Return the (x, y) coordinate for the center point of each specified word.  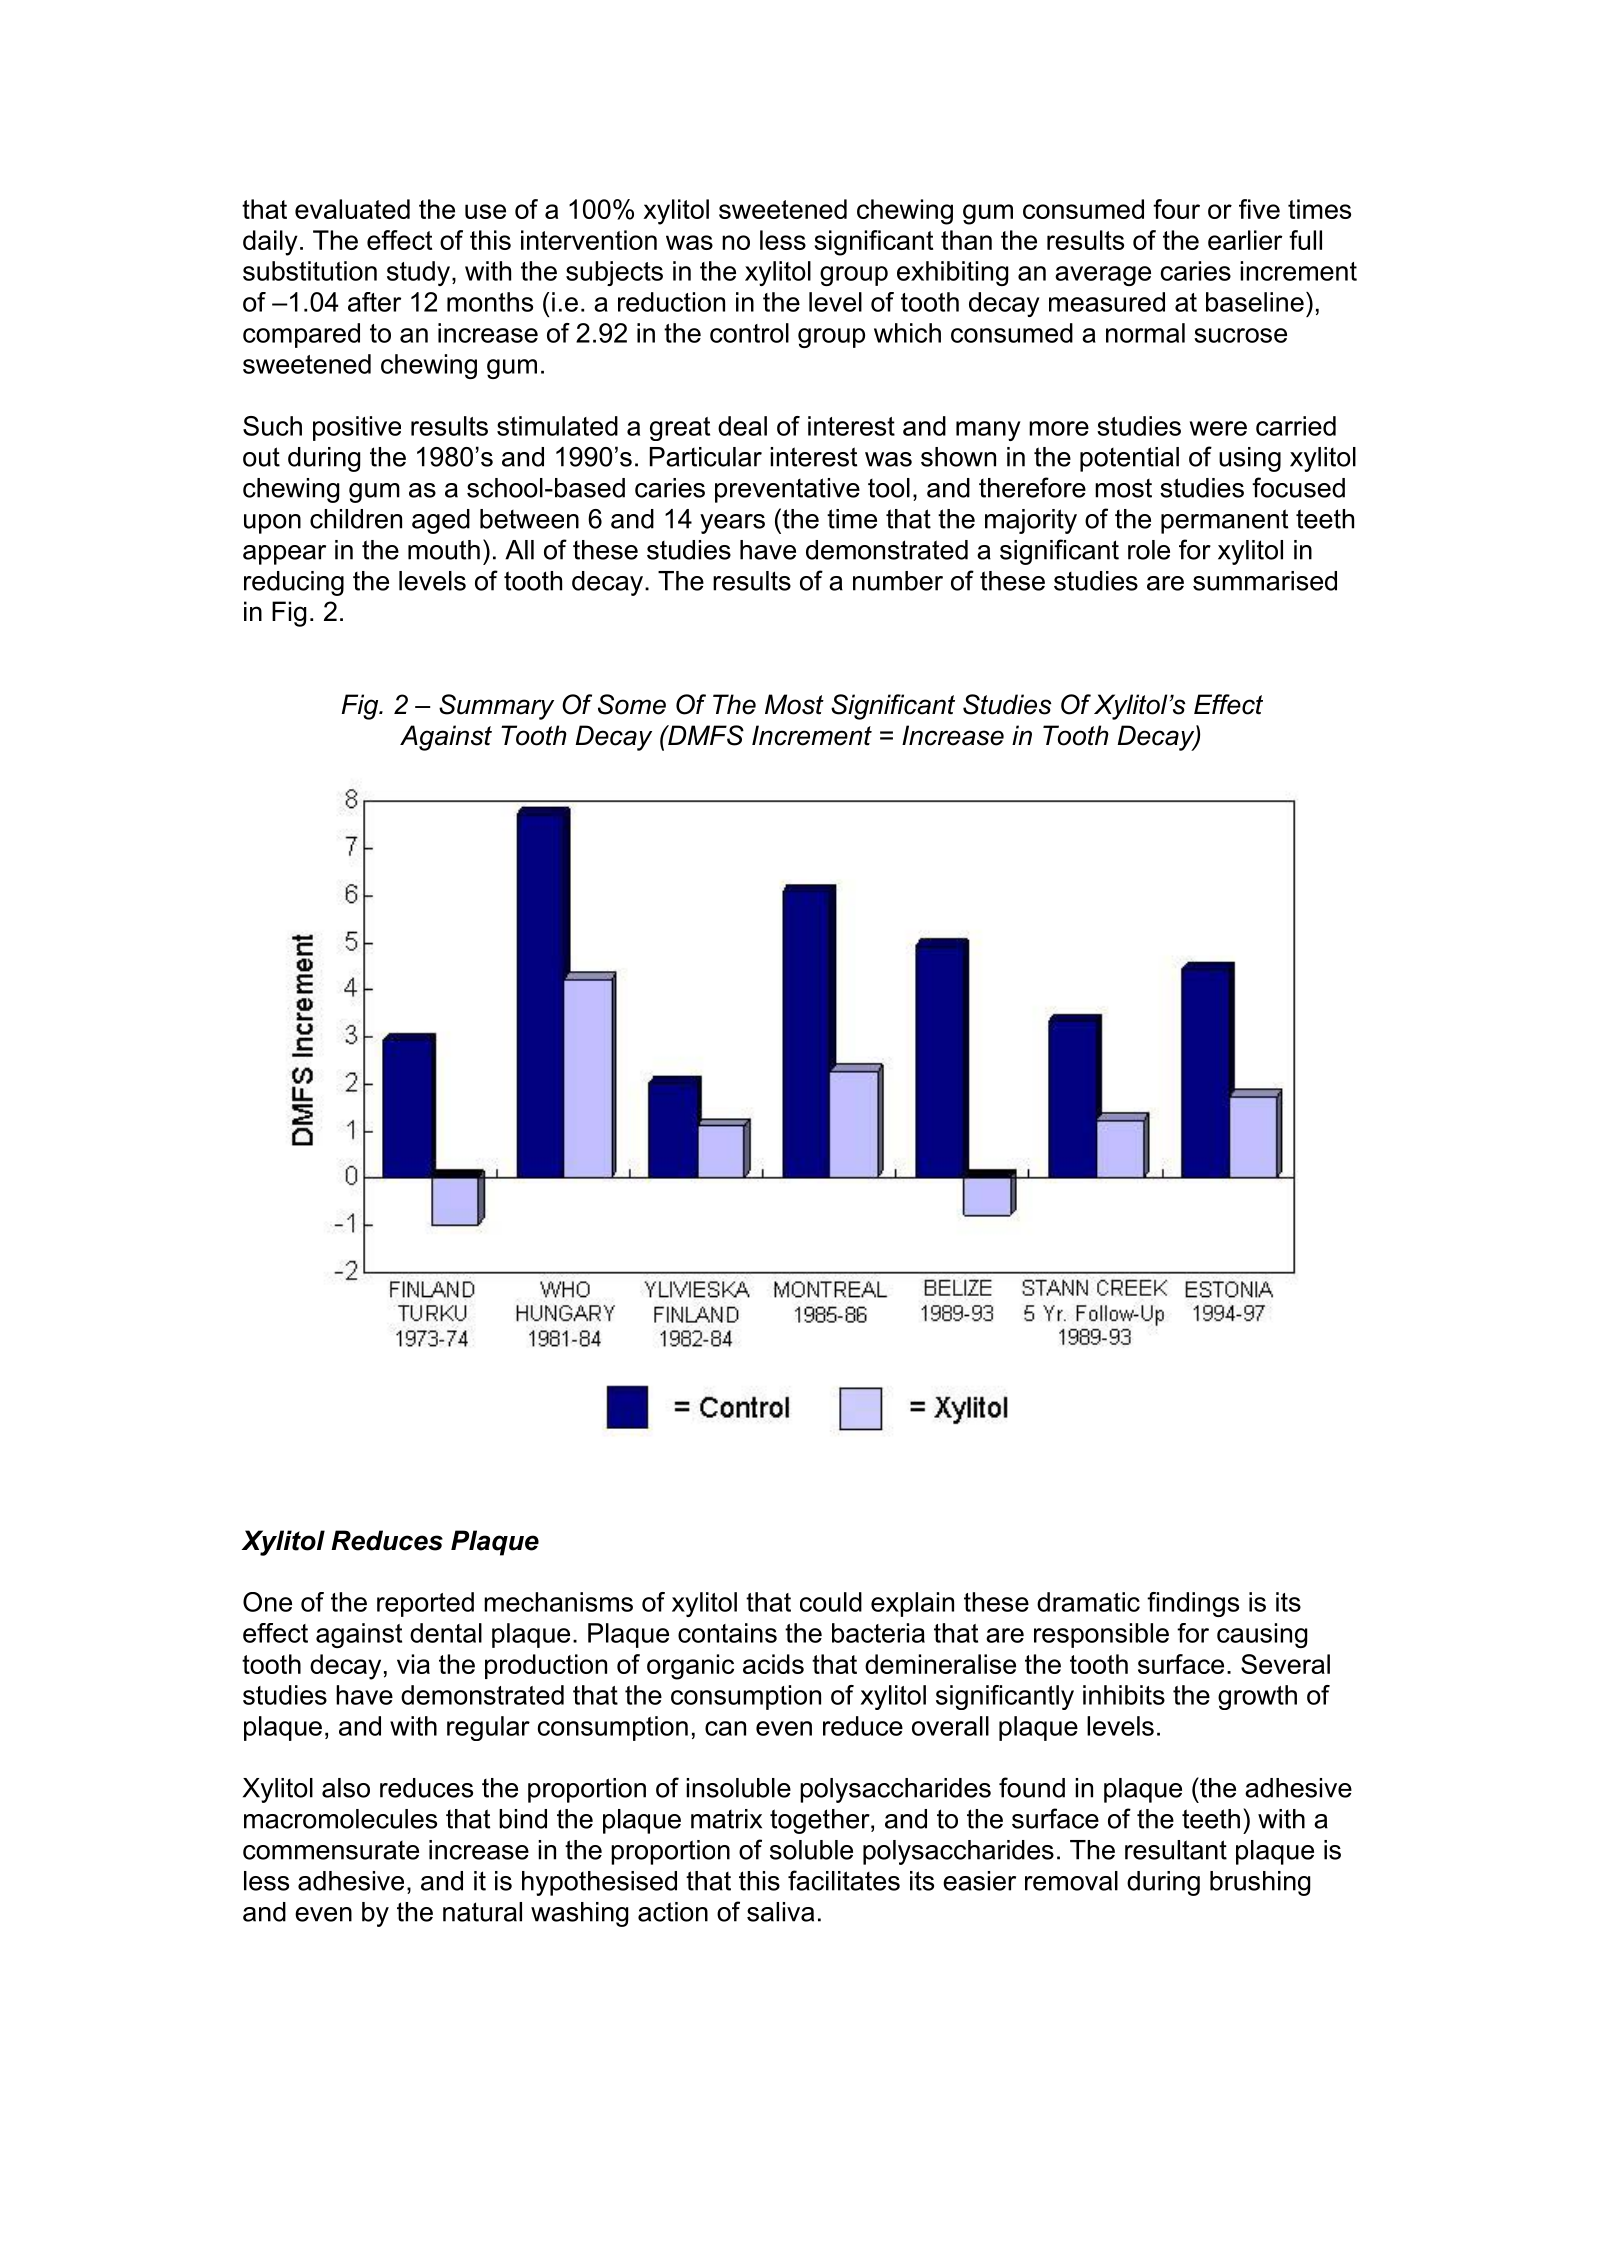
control (749, 333)
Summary (496, 707)
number (898, 581)
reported (425, 1604)
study (418, 273)
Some (632, 704)
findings (1193, 1604)
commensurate (331, 1850)
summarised (1265, 581)
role (1149, 550)
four (1176, 209)
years (732, 524)
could (831, 1602)
